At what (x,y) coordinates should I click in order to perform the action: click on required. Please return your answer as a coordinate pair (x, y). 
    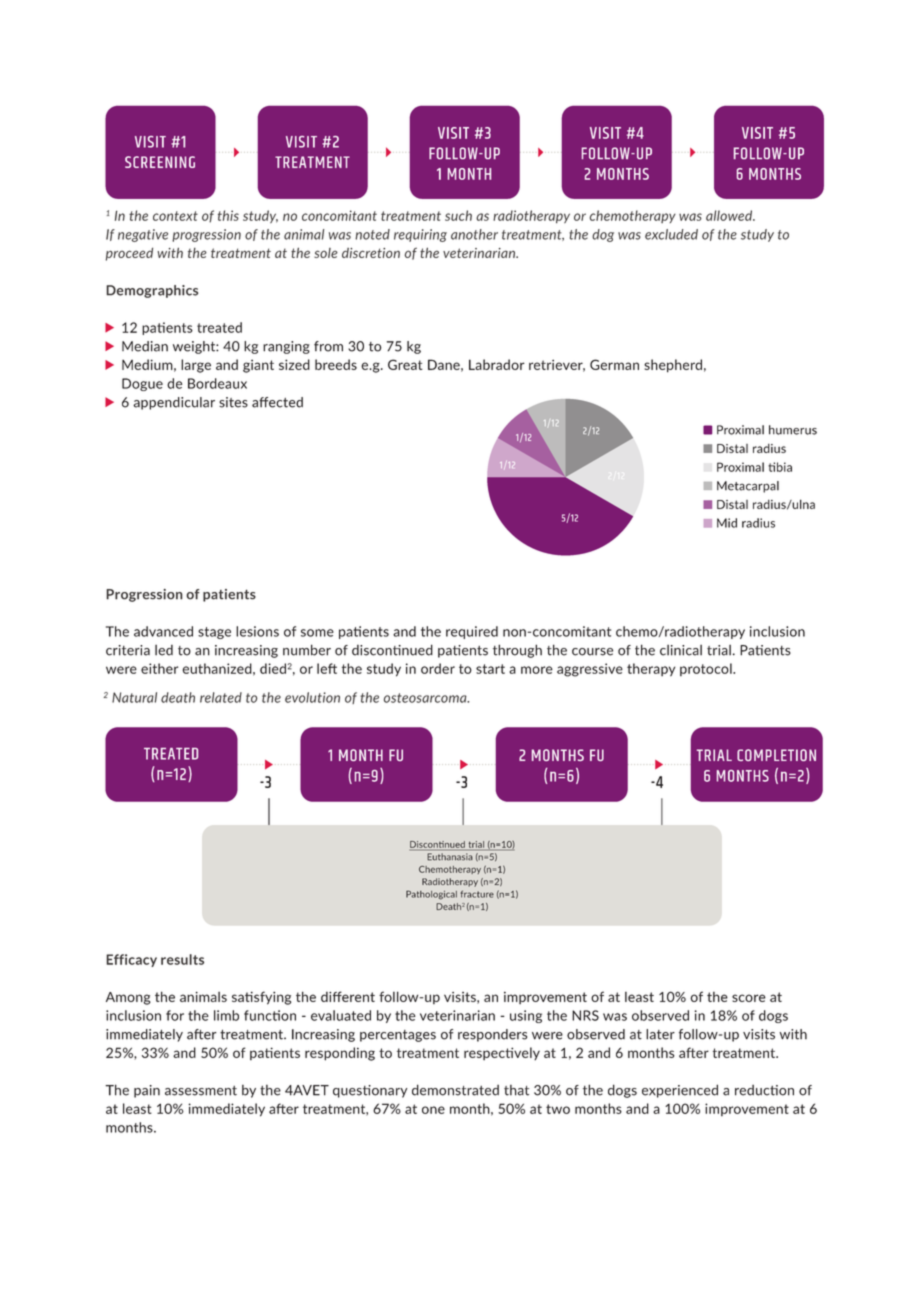
    Looking at the image, I should click on (472, 632).
